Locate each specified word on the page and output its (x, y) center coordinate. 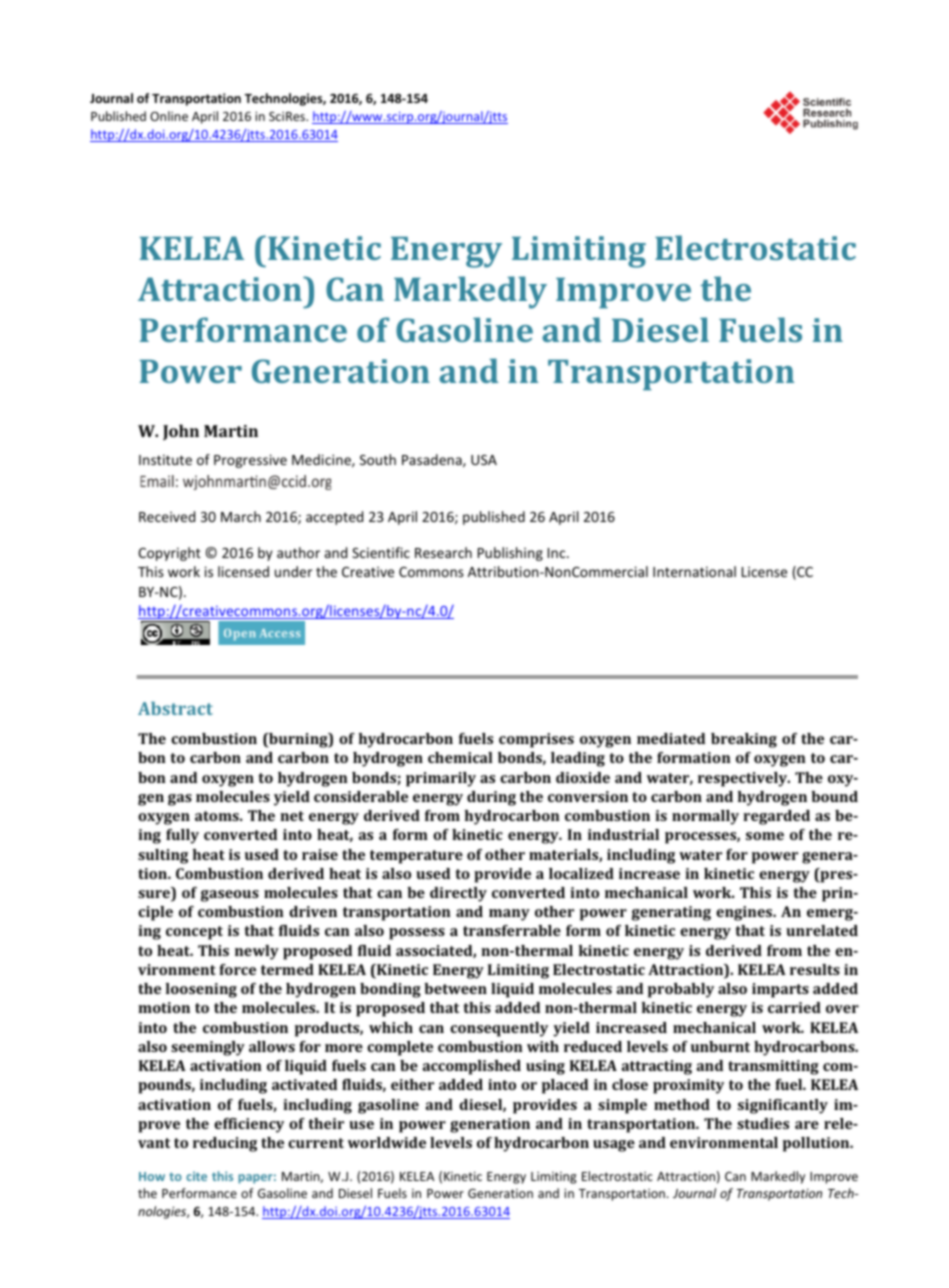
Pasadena (433, 460)
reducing (225, 1144)
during (491, 798)
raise (320, 854)
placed (565, 1086)
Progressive (250, 461)
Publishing (510, 554)
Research (443, 552)
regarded (776, 817)
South (378, 459)
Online (169, 116)
